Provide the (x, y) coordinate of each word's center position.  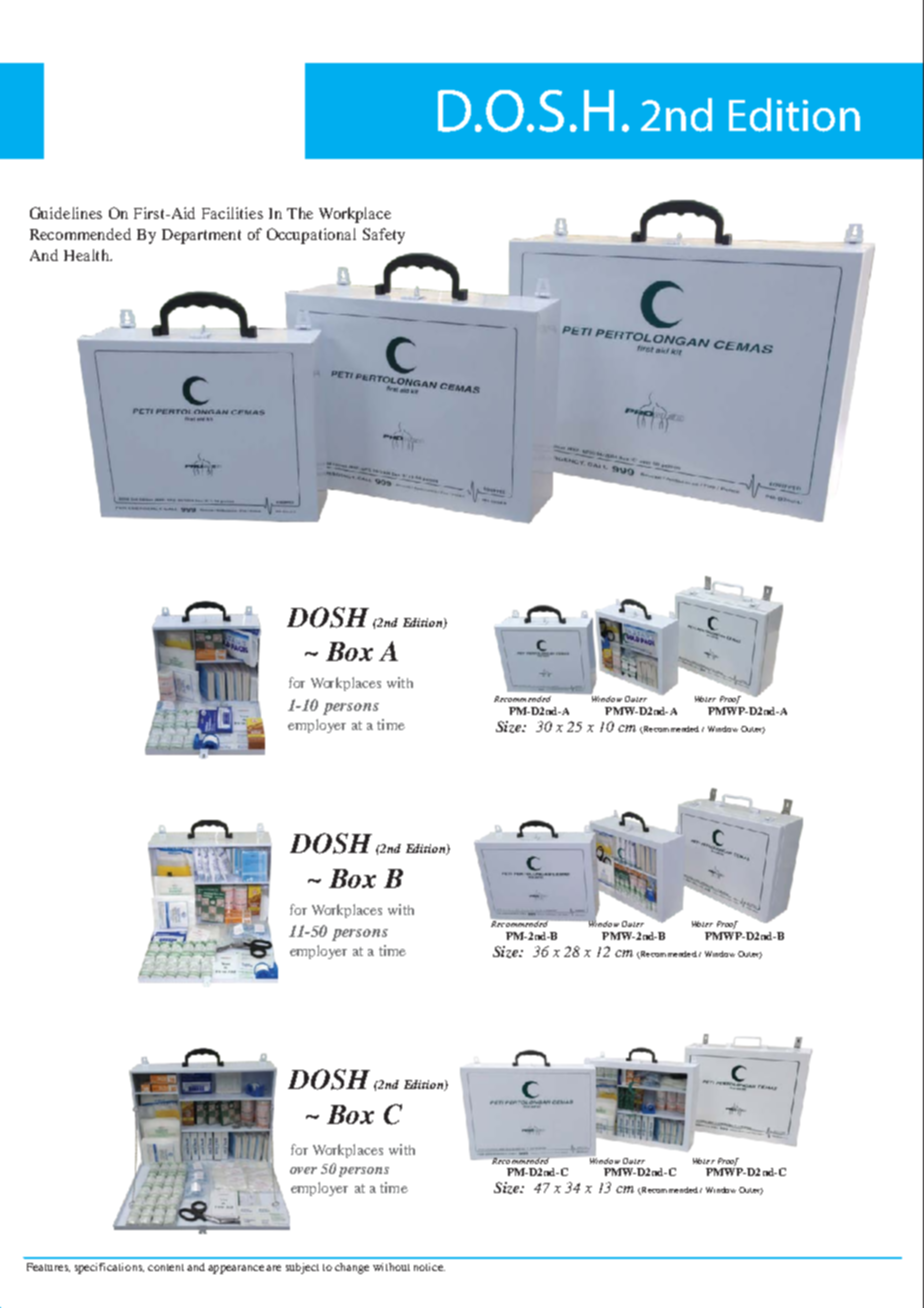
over (303, 1170)
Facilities (232, 213)
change (352, 1268)
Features (48, 1267)
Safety (384, 236)
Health (87, 255)
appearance (236, 1269)
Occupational (311, 236)
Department (201, 236)
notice (429, 1267)
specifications (109, 1268)
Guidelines (66, 213)
